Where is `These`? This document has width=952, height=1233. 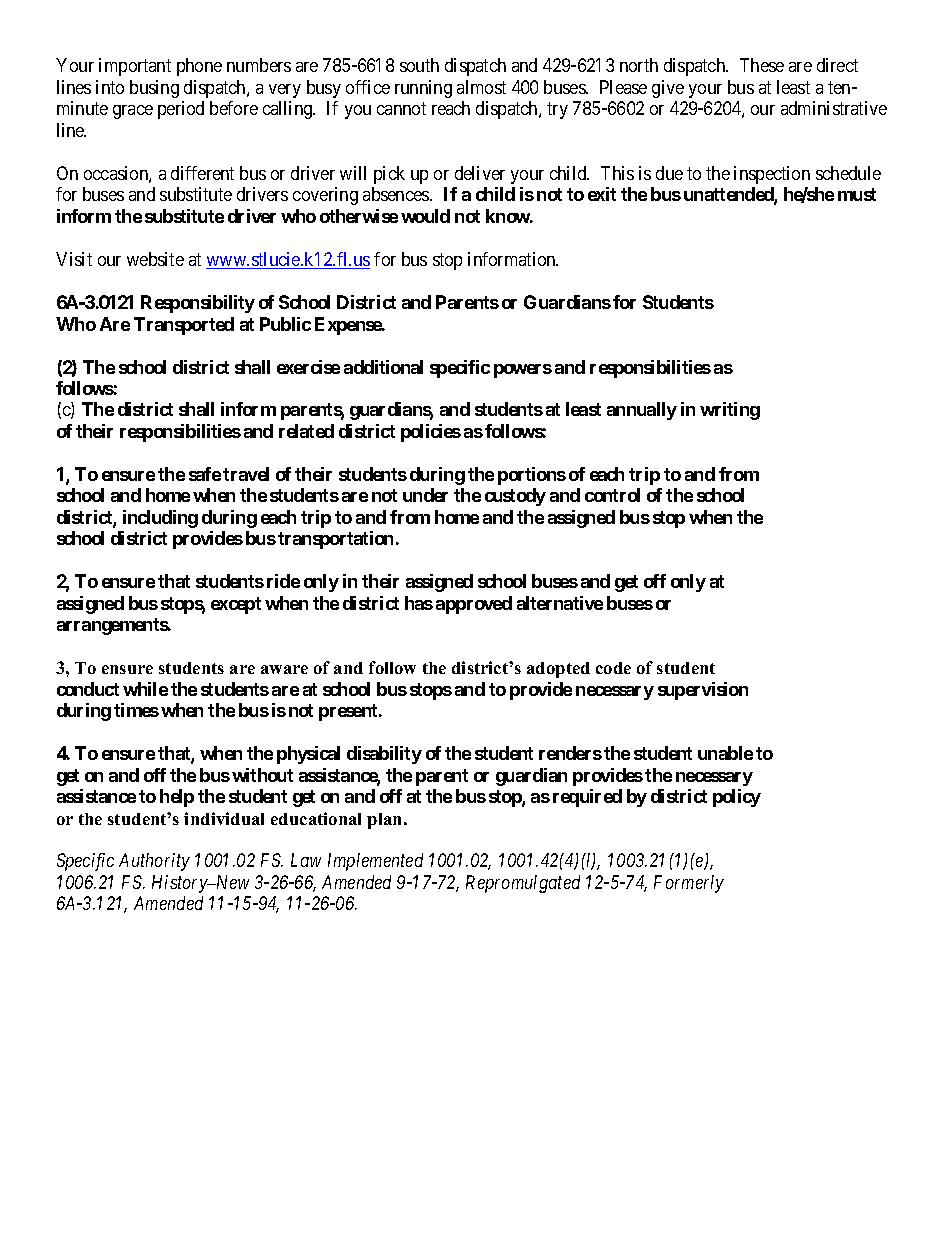
These is located at coordinates (762, 65).
